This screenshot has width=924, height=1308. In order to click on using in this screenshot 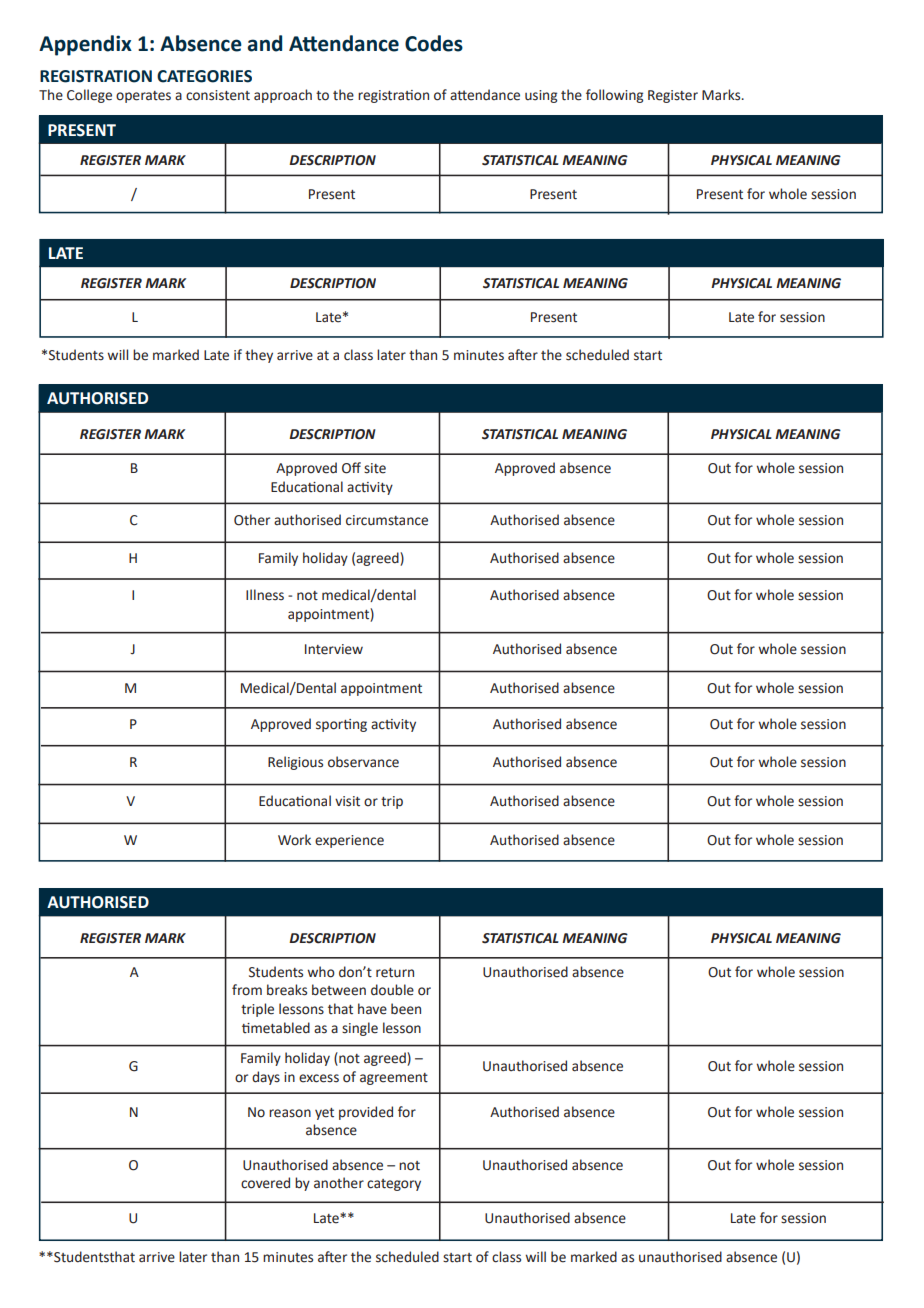, I will do `click(541, 96)`.
